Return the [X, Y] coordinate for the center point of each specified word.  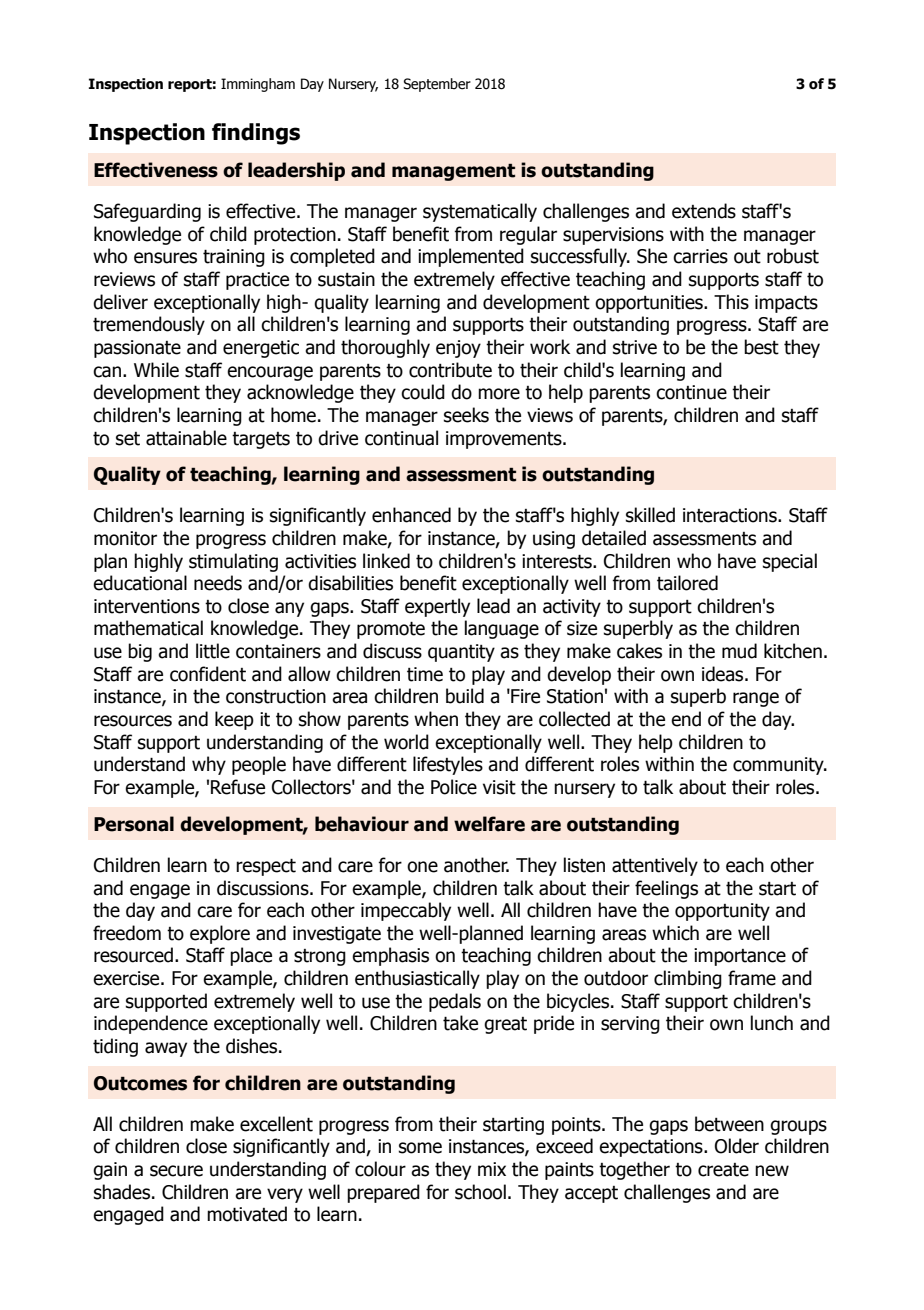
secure [176, 1171]
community [779, 766]
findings [256, 134]
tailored [687, 583]
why [209, 765]
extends [704, 211]
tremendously [149, 325]
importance [740, 957]
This [731, 302]
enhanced [411, 515]
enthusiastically [417, 979]
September [437, 85]
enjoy [458, 349]
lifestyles [448, 765]
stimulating [233, 562]
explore [220, 934]
